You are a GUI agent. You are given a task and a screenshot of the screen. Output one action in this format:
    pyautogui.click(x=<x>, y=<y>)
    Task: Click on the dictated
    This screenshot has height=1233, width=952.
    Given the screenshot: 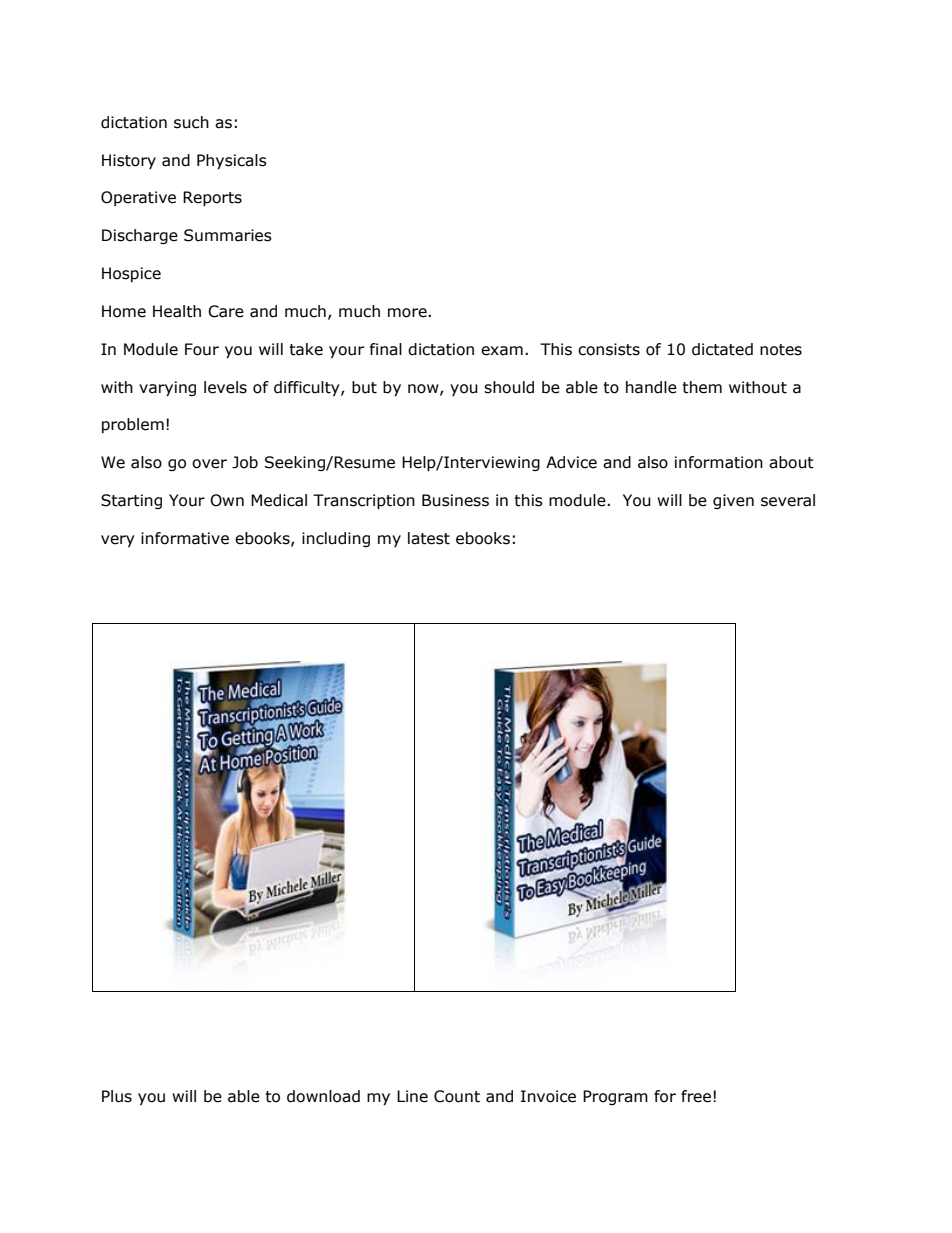 What is the action you would take?
    pyautogui.click(x=722, y=349)
